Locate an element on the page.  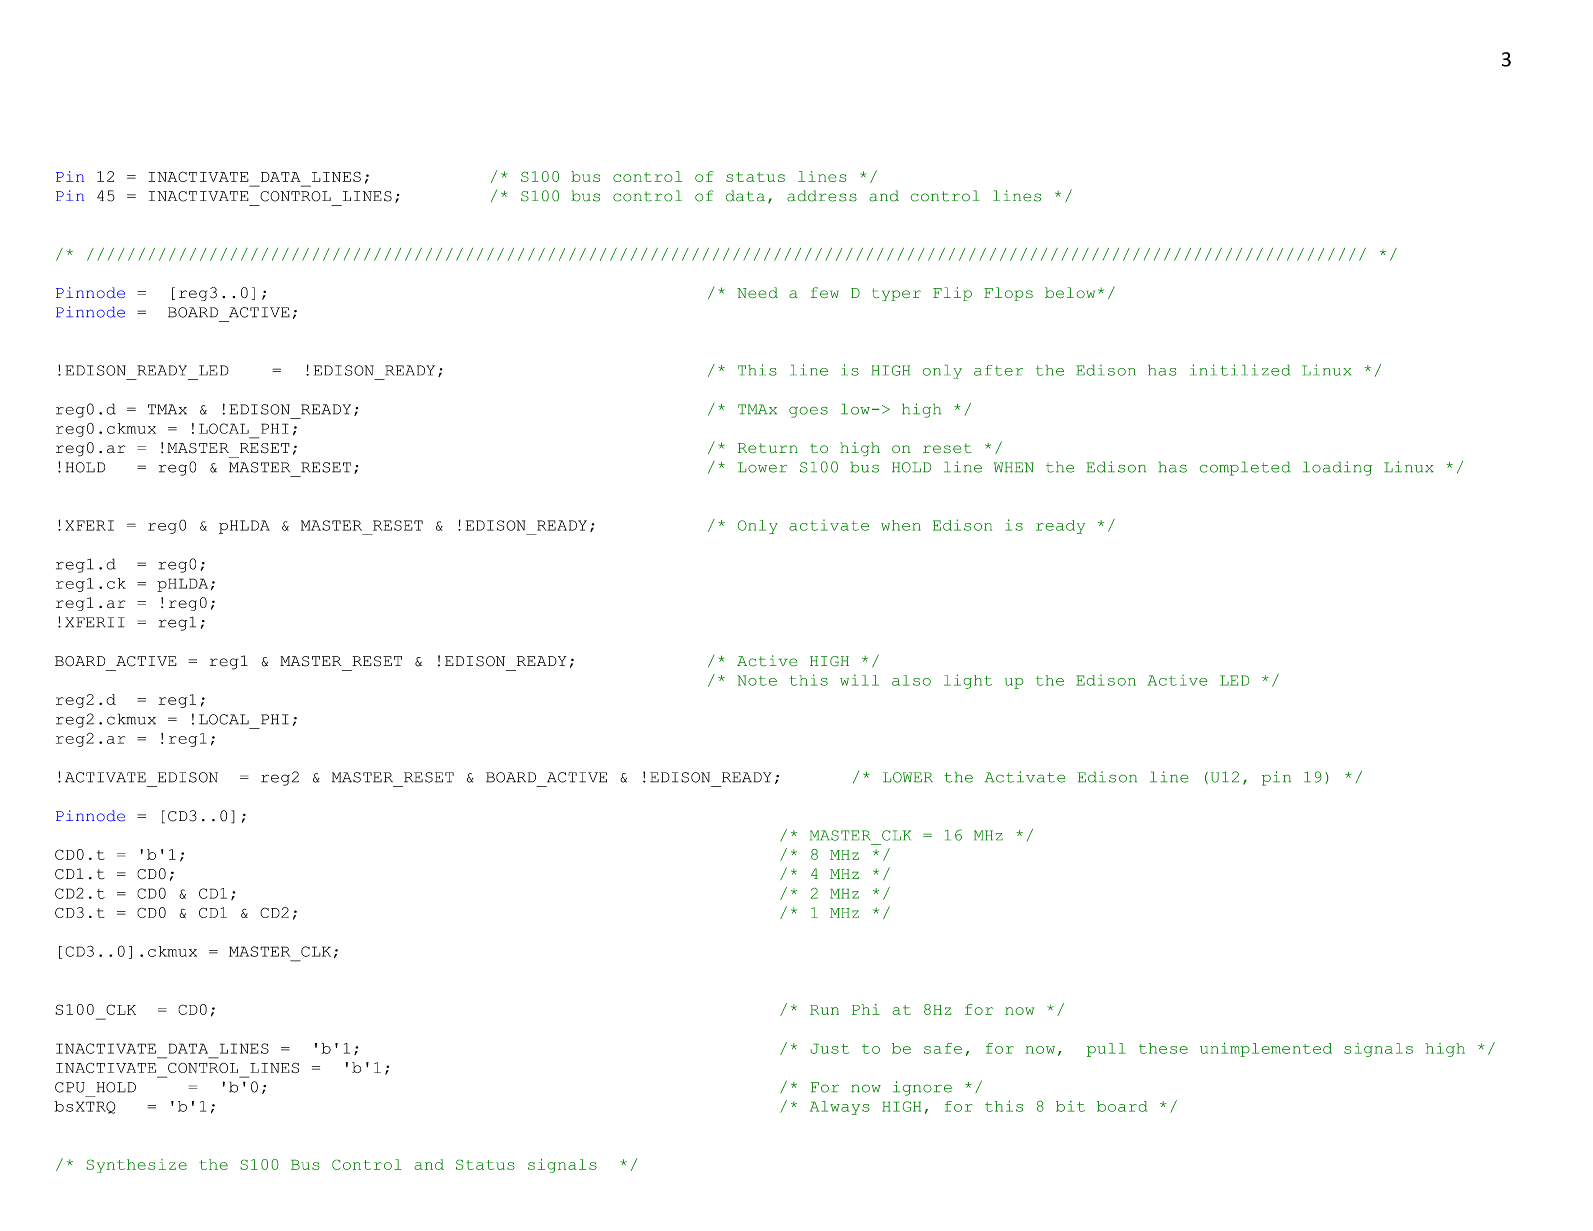
will is located at coordinates (859, 680).
